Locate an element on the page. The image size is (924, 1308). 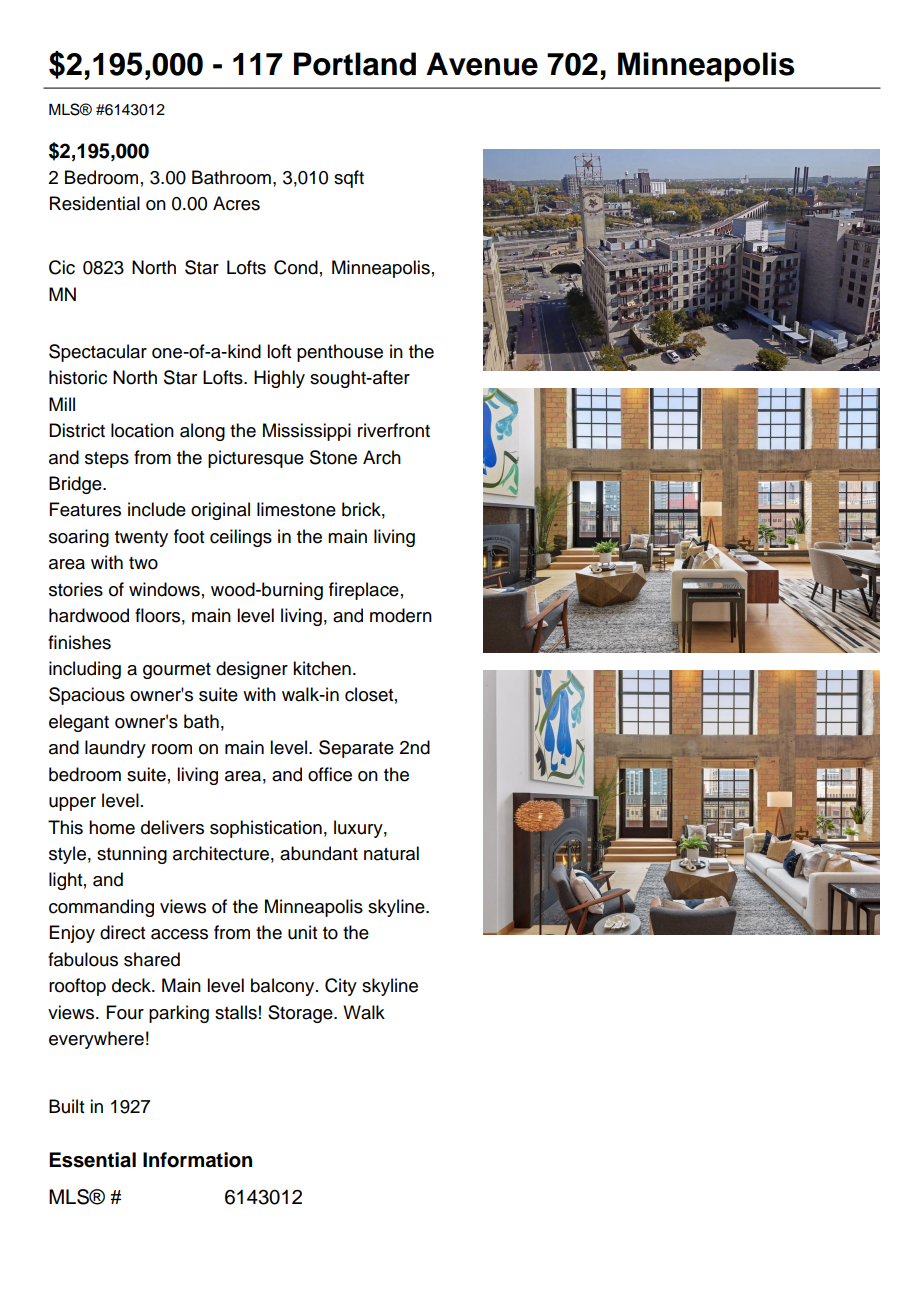
Essential is located at coordinates (92, 1160).
